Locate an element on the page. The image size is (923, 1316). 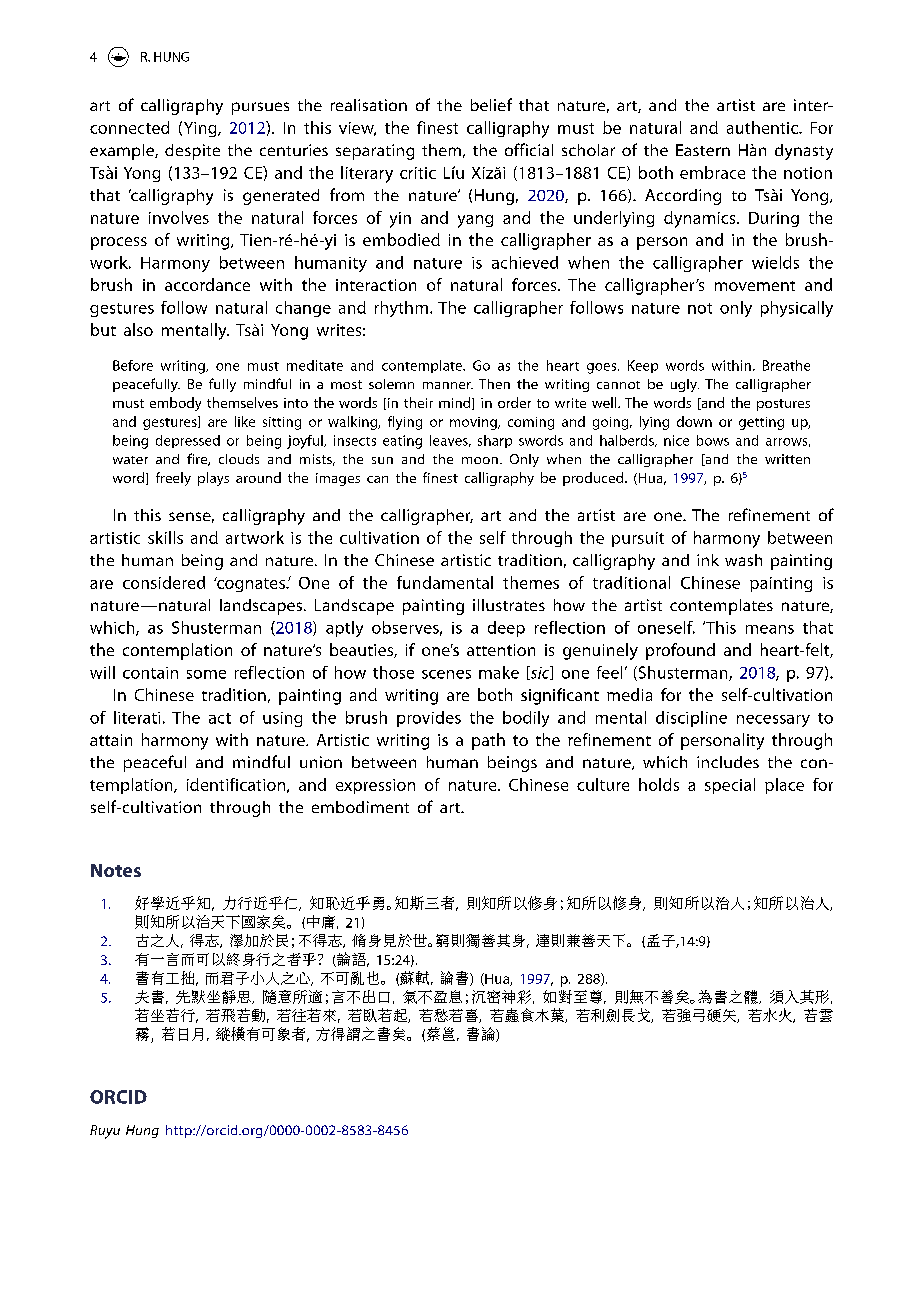
movement is located at coordinates (755, 286).
